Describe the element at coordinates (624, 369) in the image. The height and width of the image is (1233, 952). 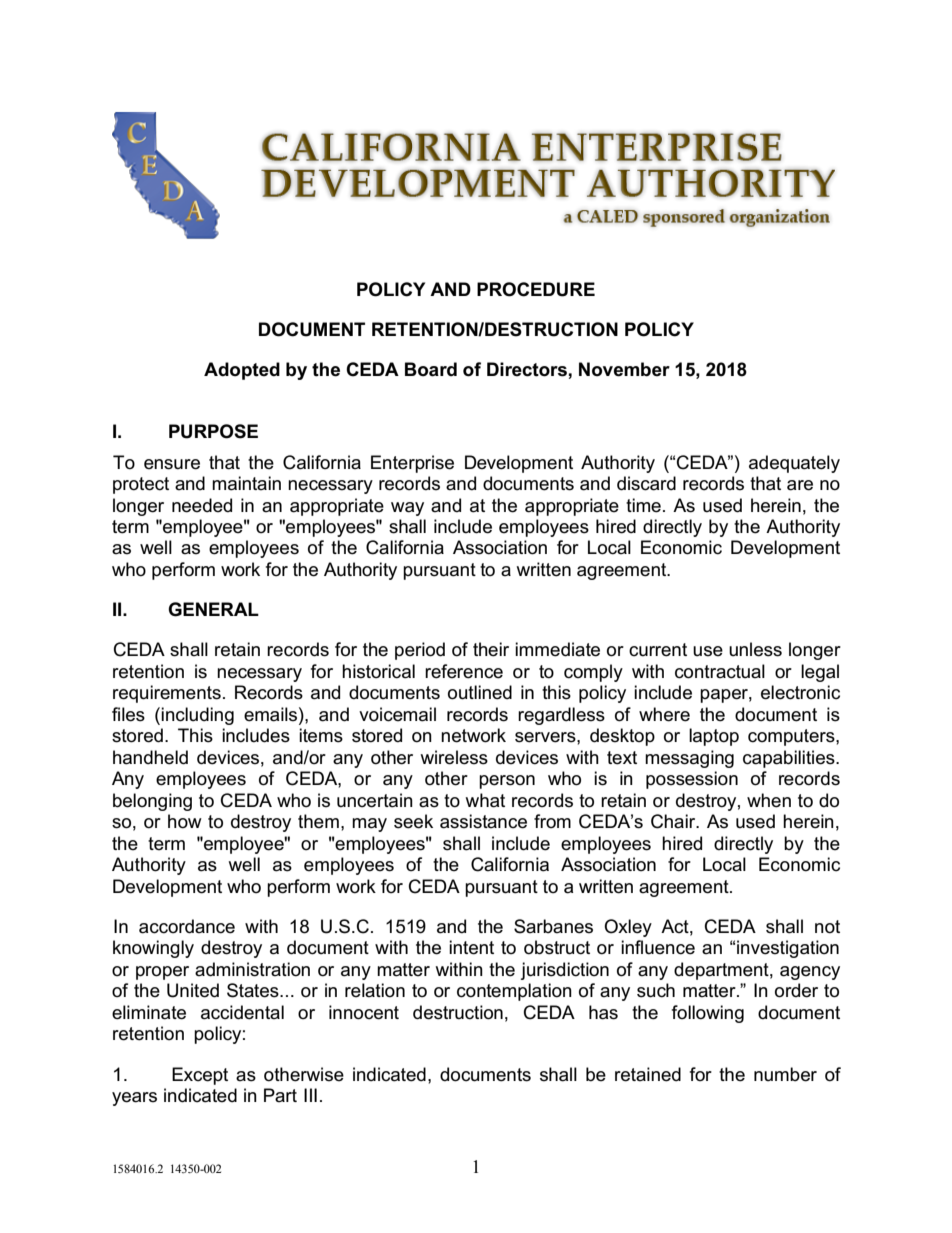
I see `November` at that location.
